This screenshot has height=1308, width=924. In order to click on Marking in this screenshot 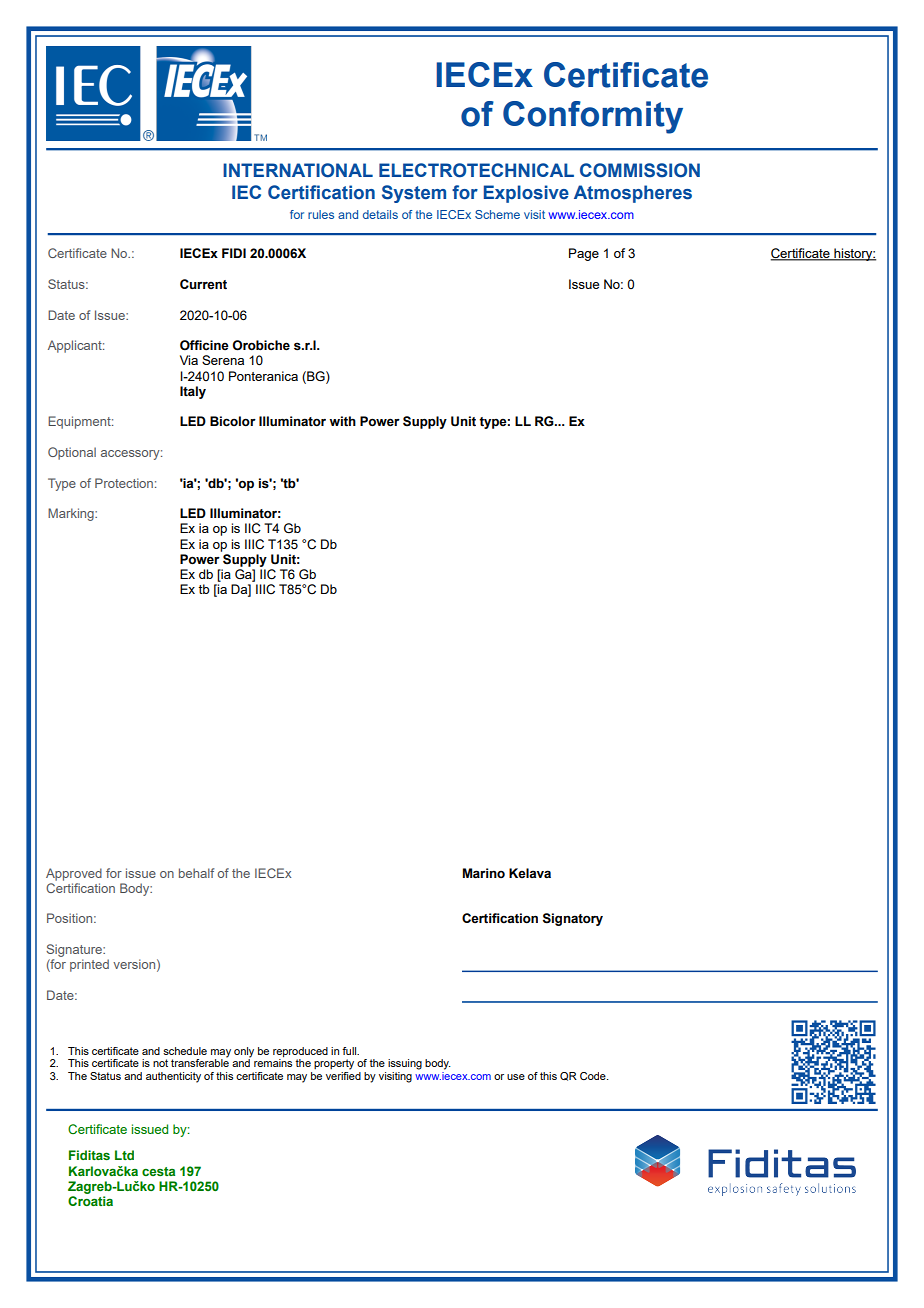, I will do `click(72, 514)`.
